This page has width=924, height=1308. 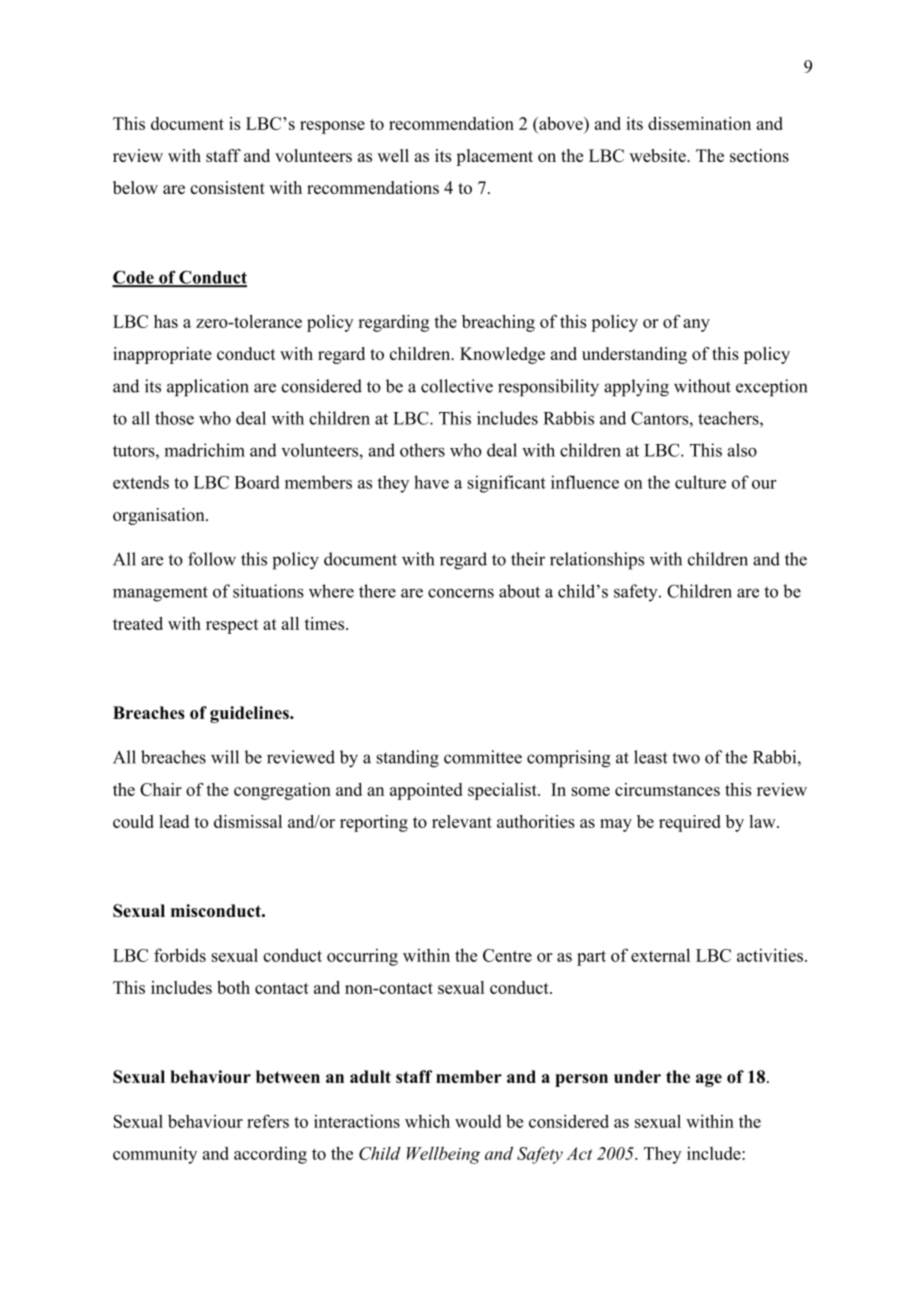 I want to click on consistent, so click(x=227, y=187).
